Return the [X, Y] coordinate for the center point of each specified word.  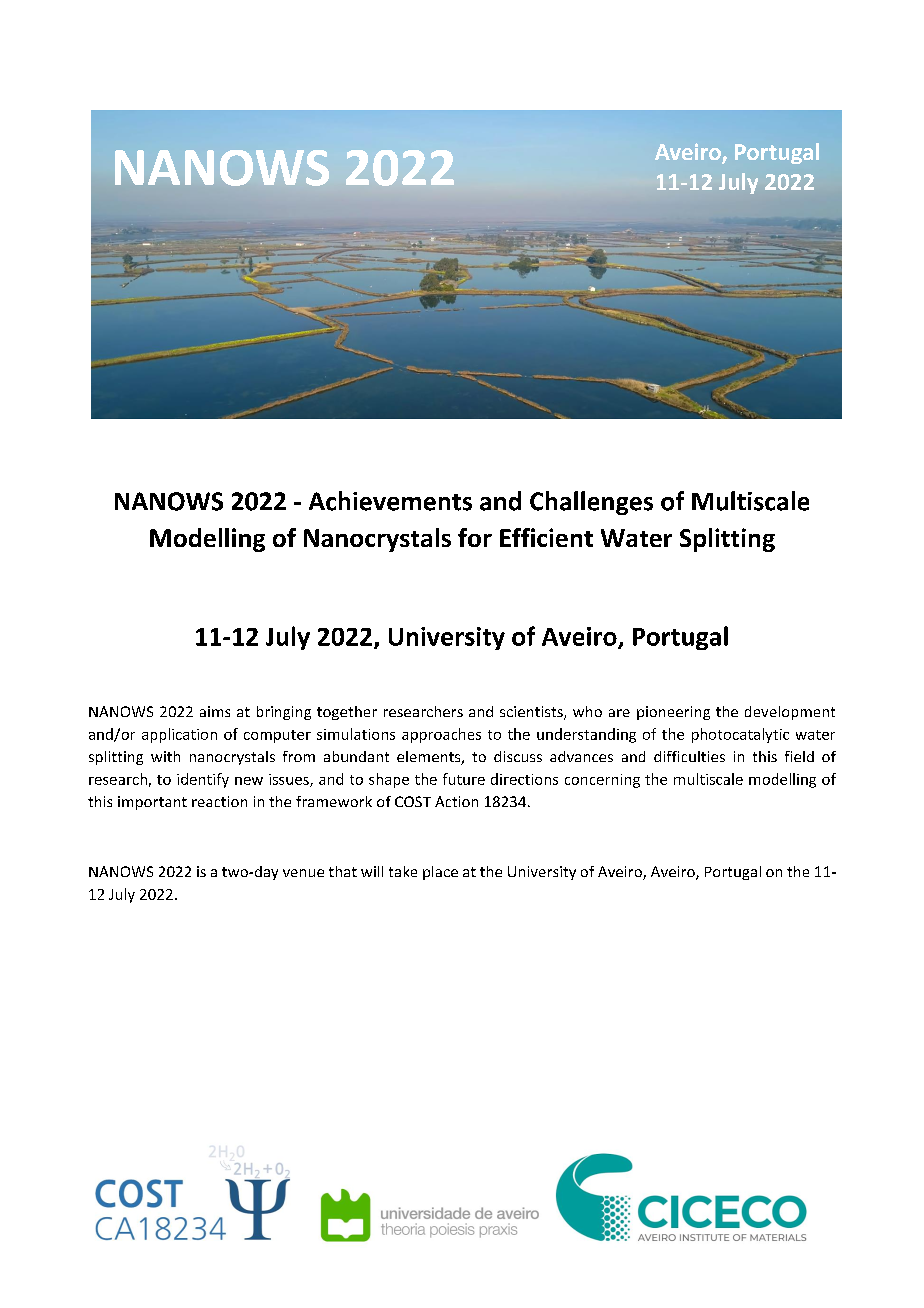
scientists [532, 713]
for [475, 537]
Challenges [591, 503]
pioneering [673, 713]
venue [303, 873]
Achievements [390, 501]
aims [215, 711]
